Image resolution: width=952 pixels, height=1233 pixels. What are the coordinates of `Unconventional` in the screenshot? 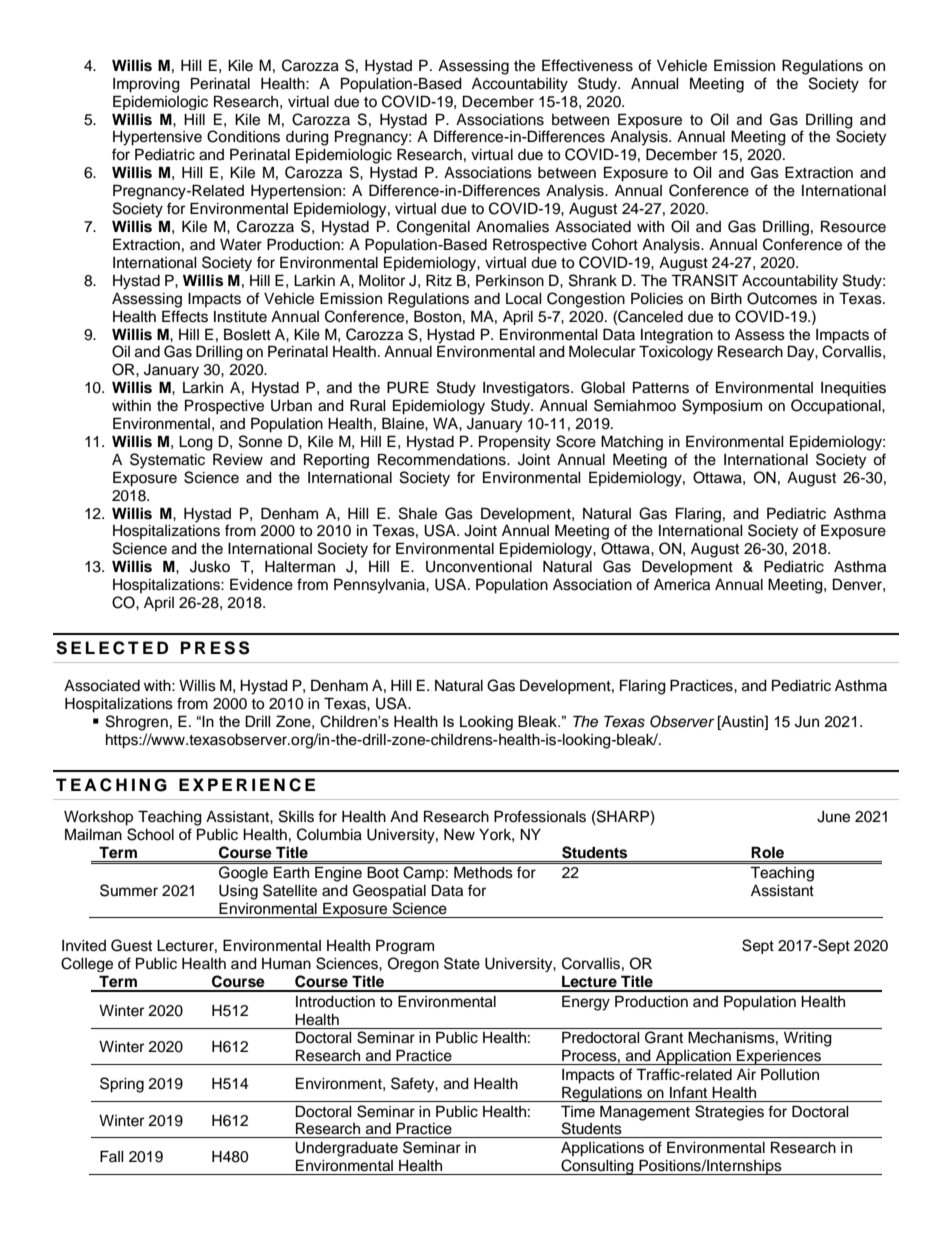 It's located at (479, 567).
